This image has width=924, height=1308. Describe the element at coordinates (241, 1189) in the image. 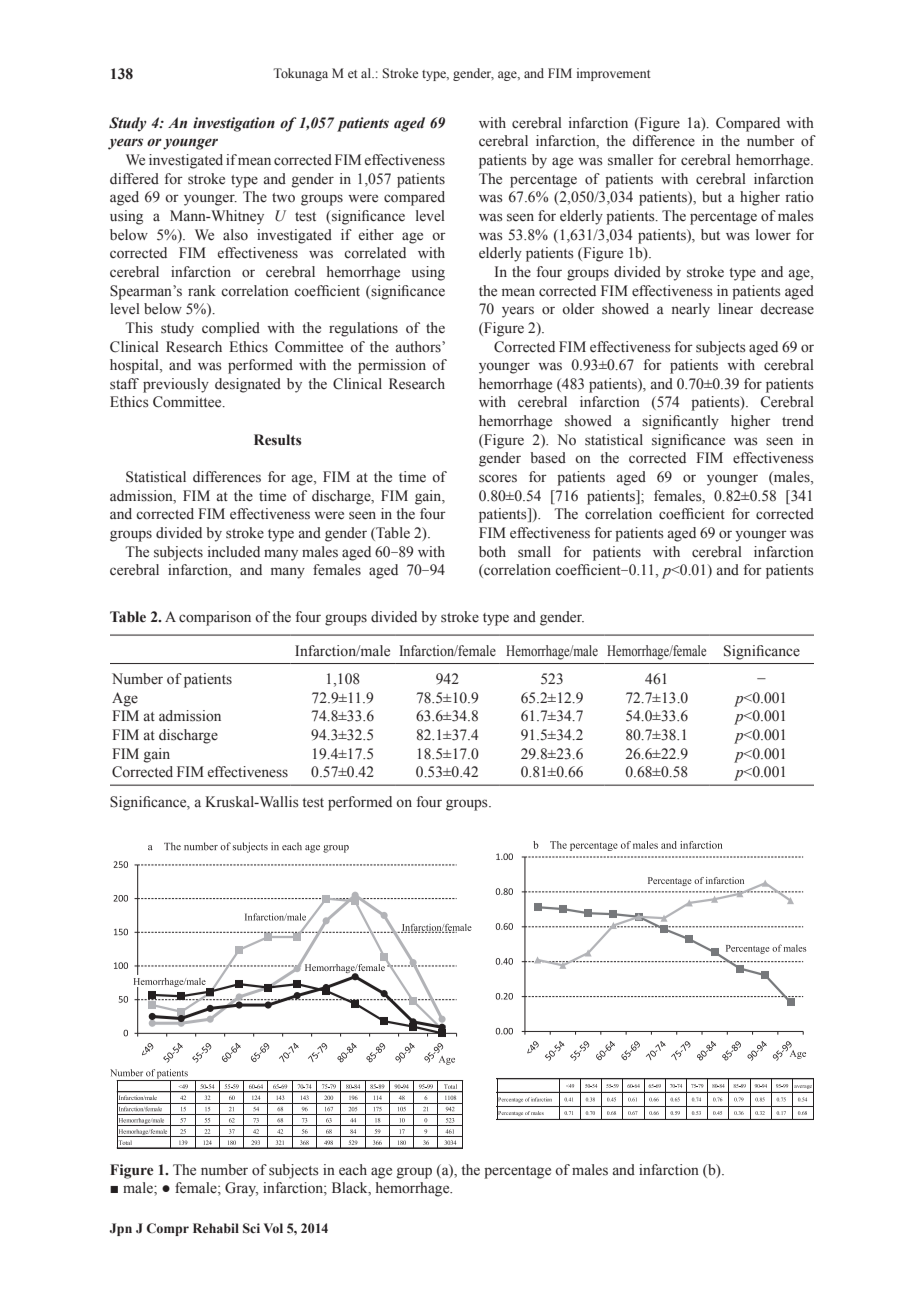

I see `Gray` at that location.
